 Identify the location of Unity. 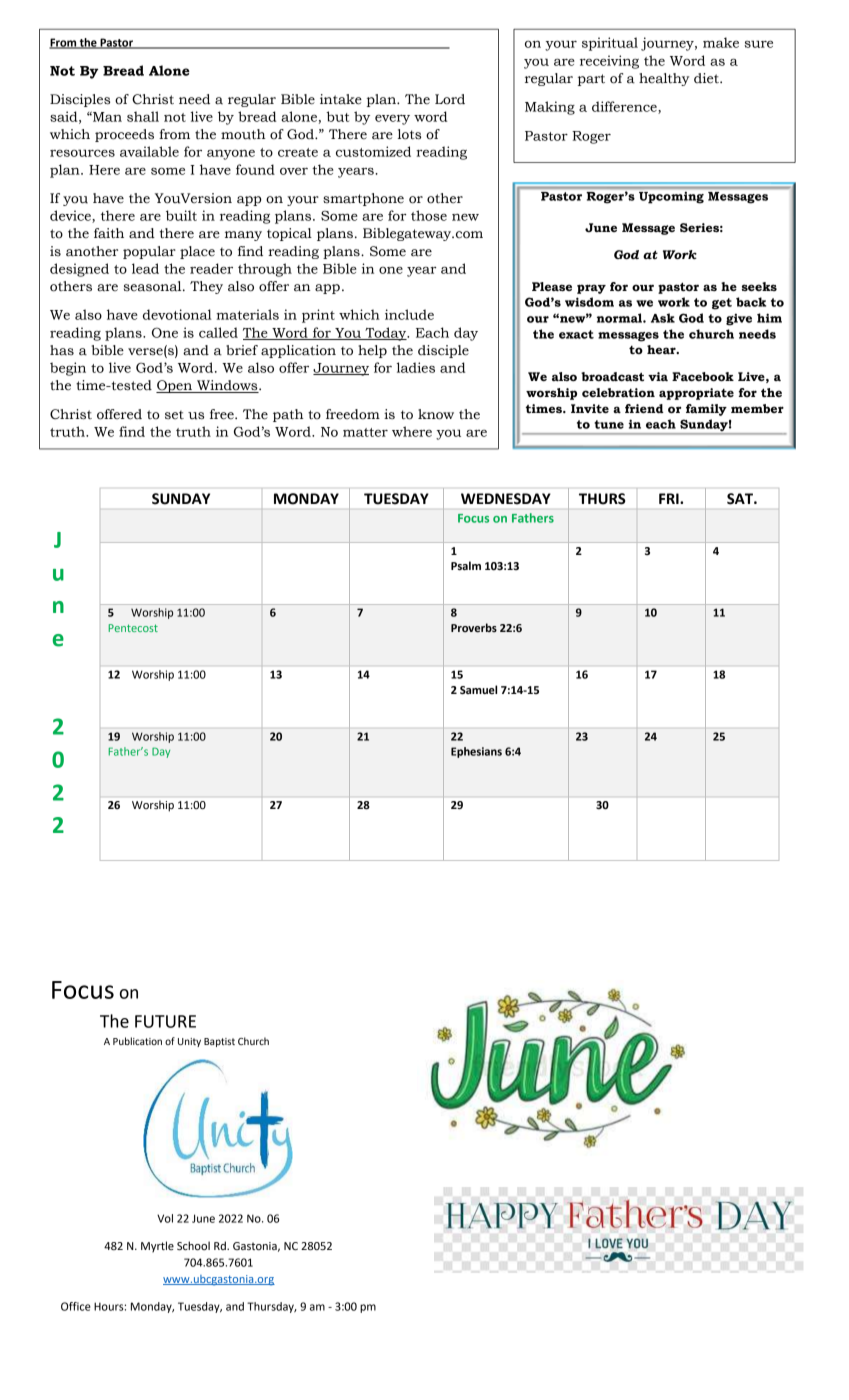
(189, 1042).
